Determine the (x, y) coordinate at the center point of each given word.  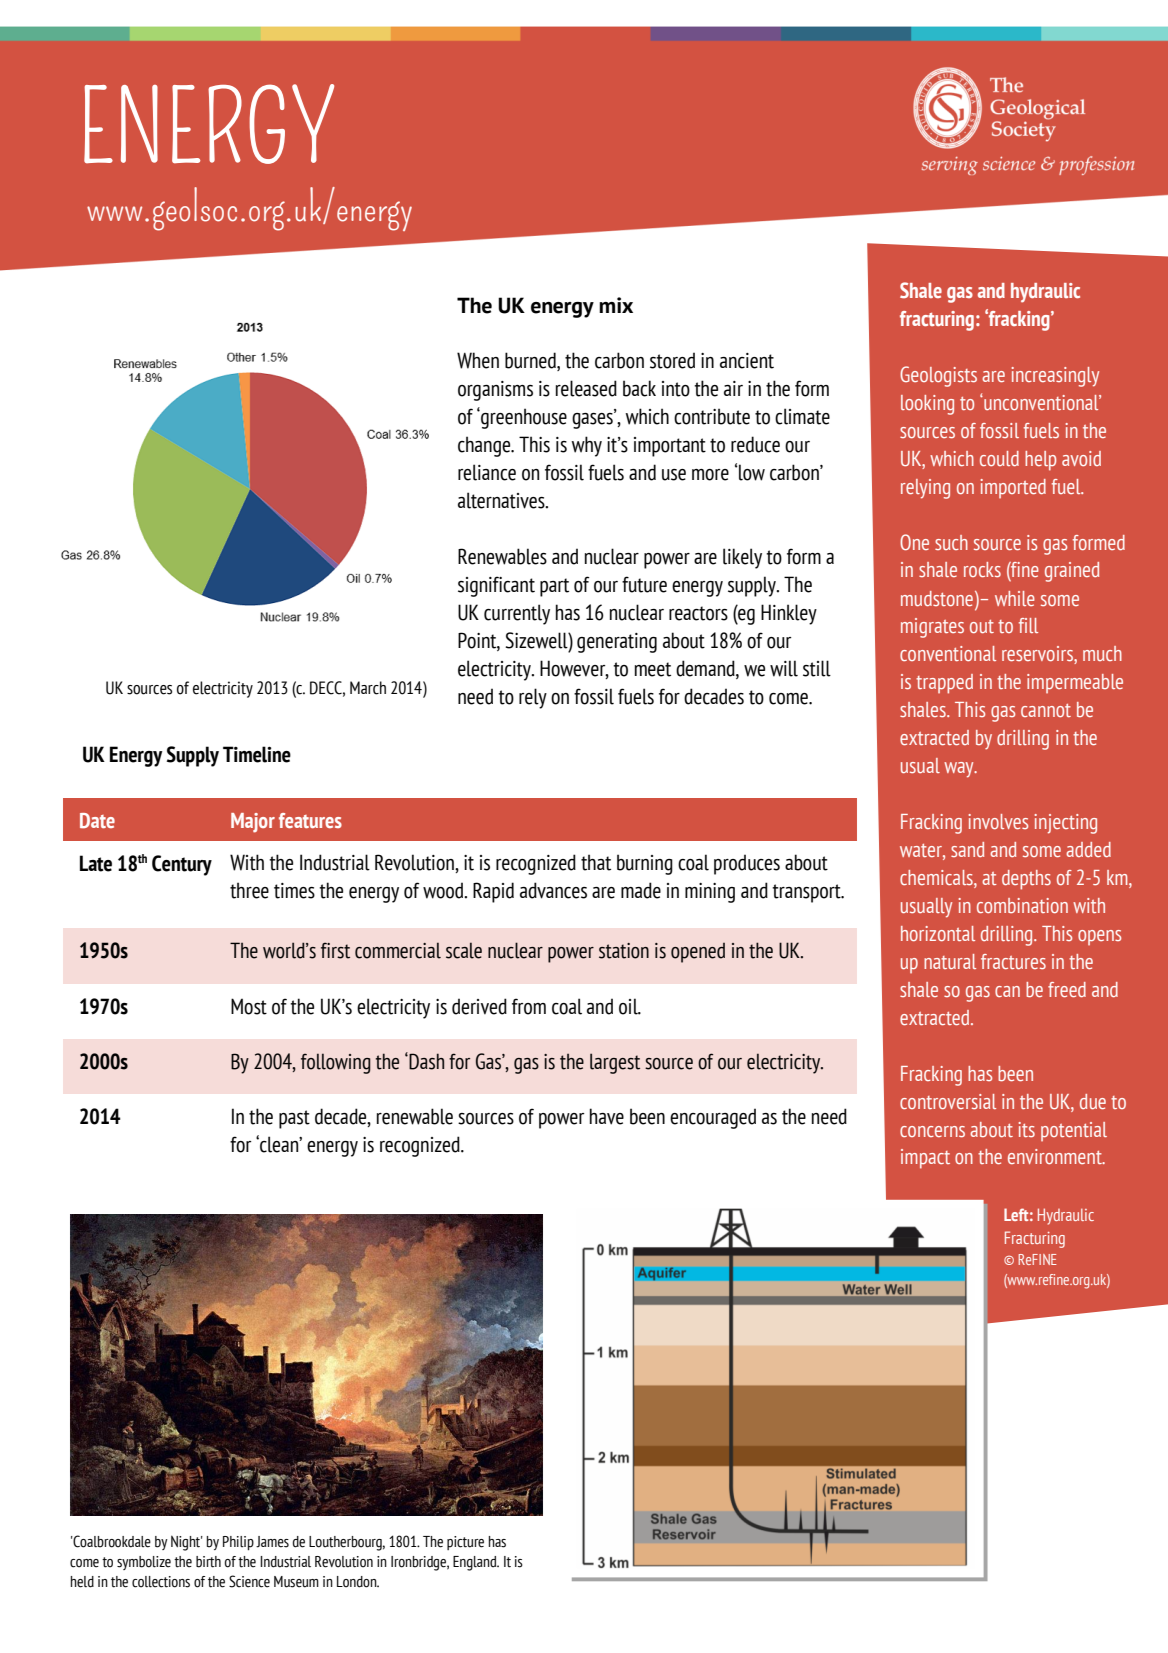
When (478, 360)
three (249, 890)
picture (465, 1543)
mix (616, 305)
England (476, 1563)
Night (187, 1543)
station (624, 951)
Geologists (938, 376)
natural (950, 961)
